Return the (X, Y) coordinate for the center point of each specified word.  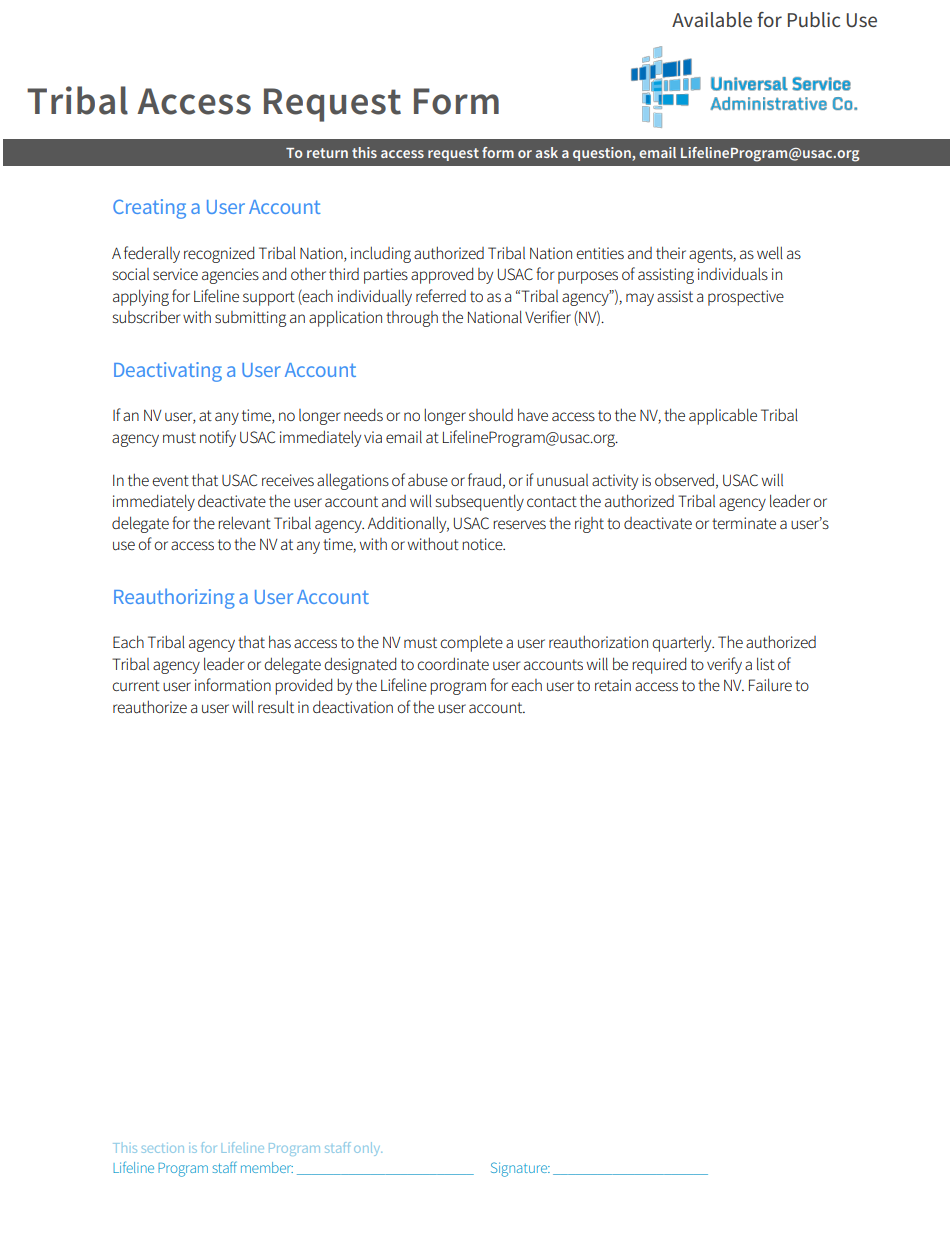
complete (471, 643)
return (327, 153)
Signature (520, 1169)
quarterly (683, 643)
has (280, 641)
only (368, 1149)
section (163, 1148)
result (276, 707)
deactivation (353, 706)
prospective (746, 298)
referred (441, 295)
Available (712, 19)
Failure (770, 684)
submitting (250, 319)
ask (547, 152)
